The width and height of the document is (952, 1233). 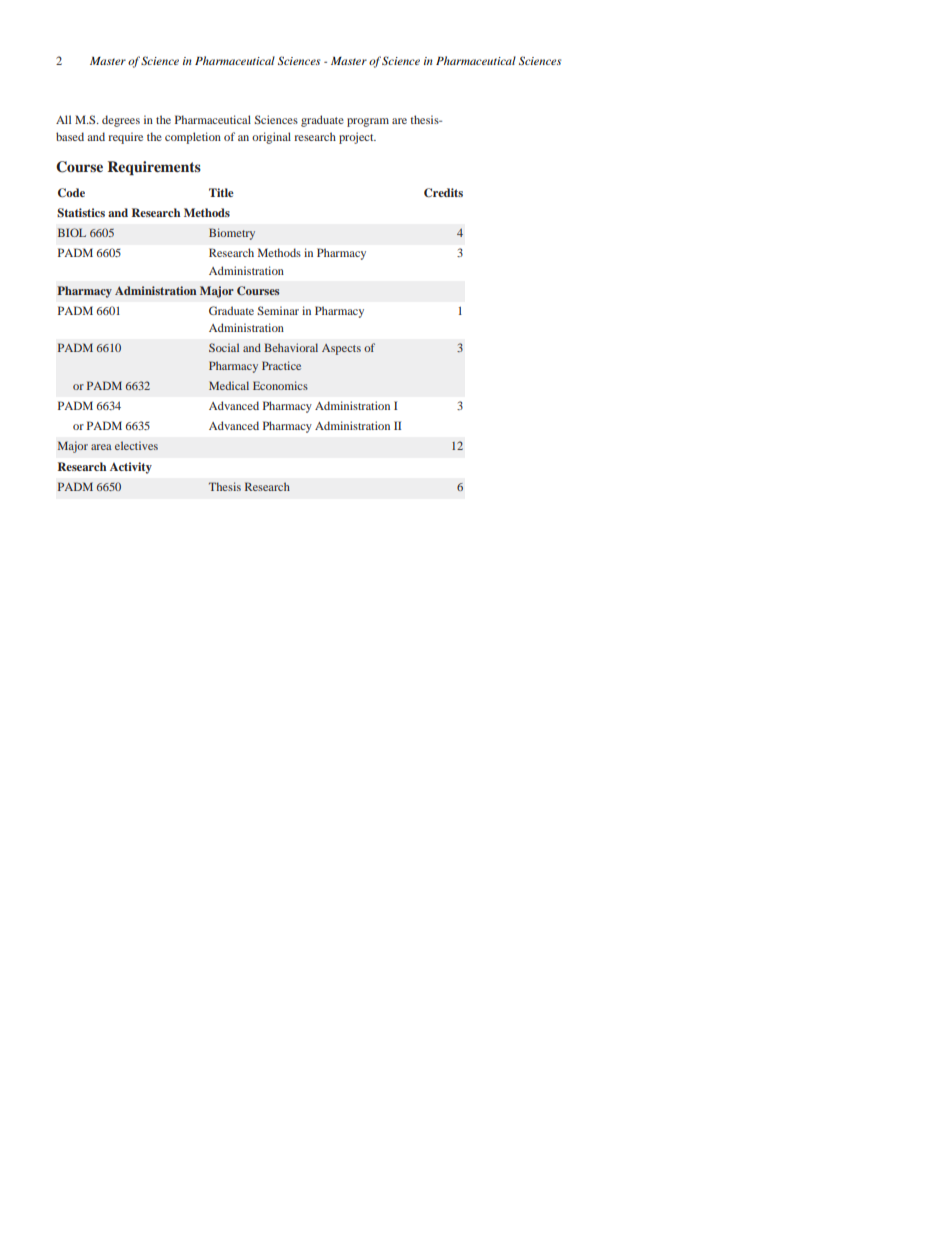 What do you see at coordinates (443, 193) in the document?
I see `Credits` at bounding box center [443, 193].
